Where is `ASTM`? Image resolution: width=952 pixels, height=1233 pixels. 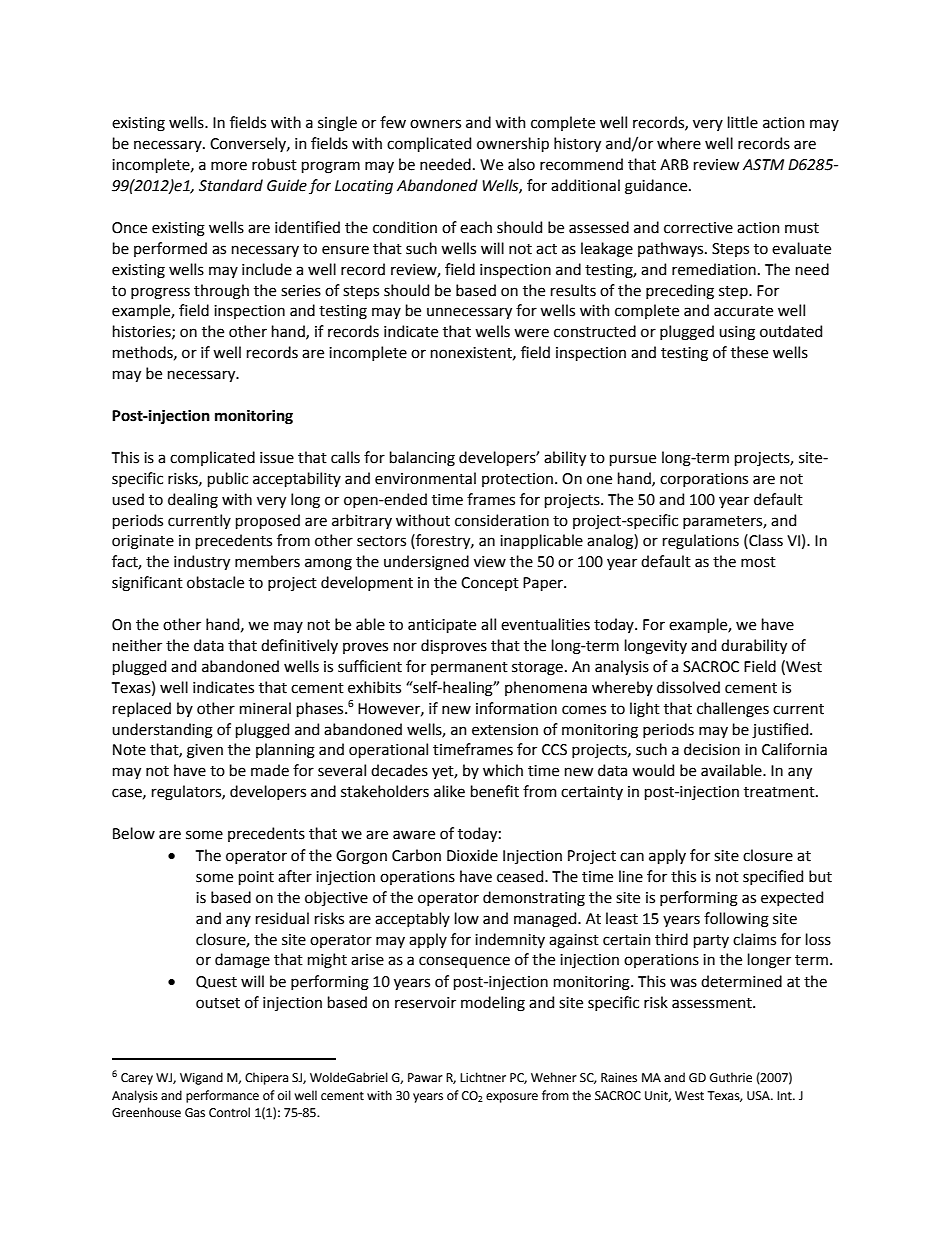 ASTM is located at coordinates (763, 165).
